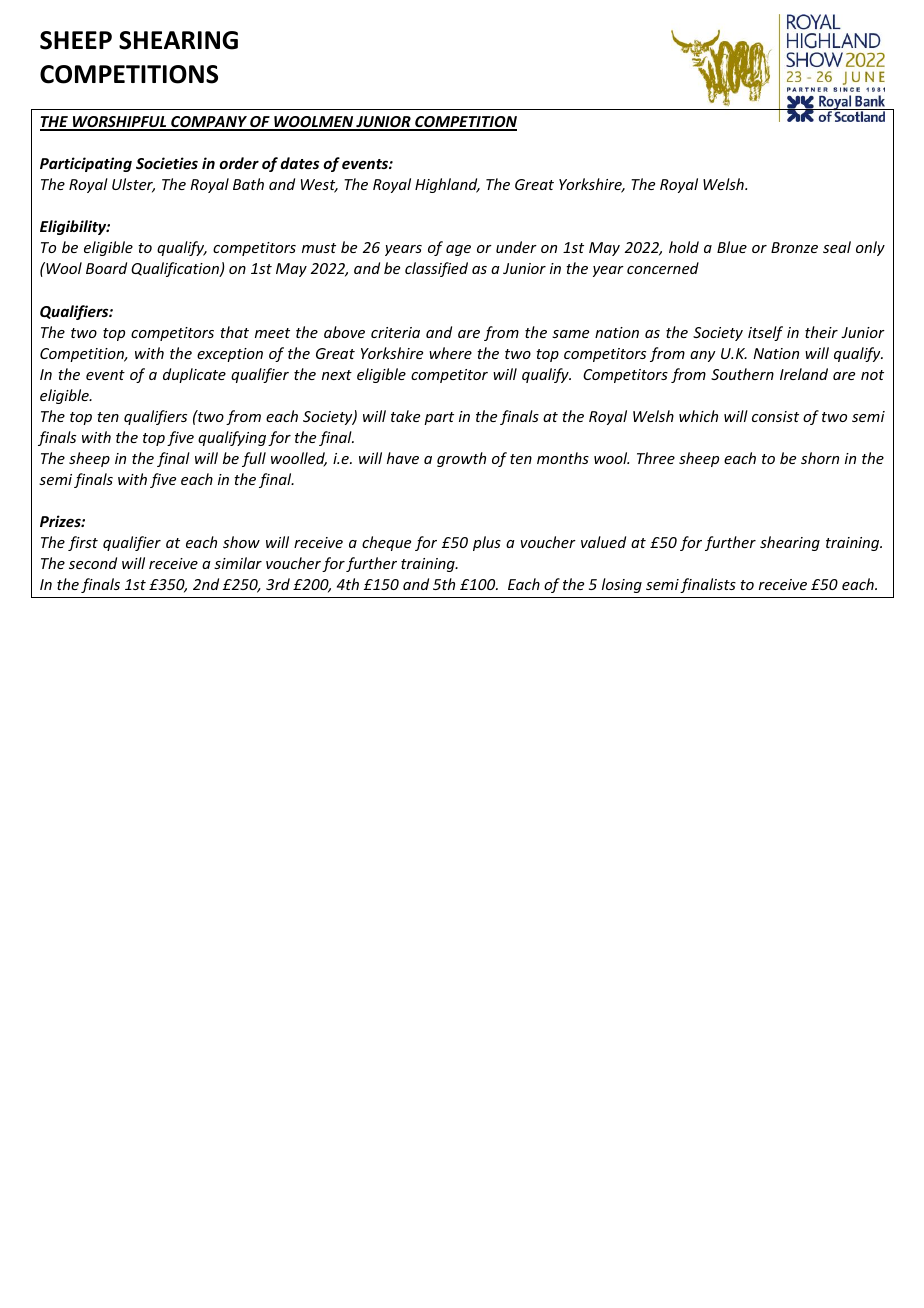 This page has height=1308, width=924. Describe the element at coordinates (775, 416) in the page. I see `consist` at that location.
